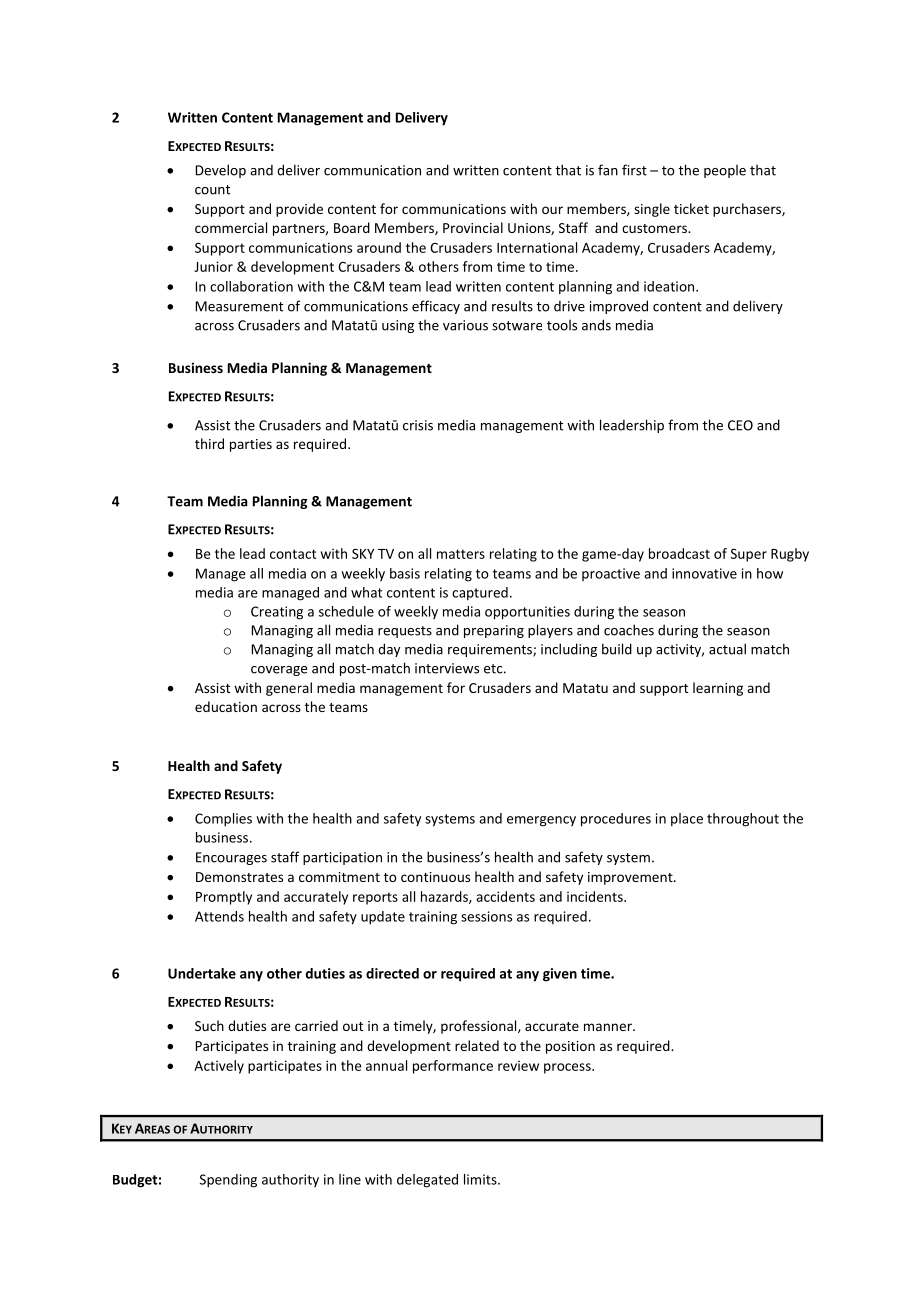  What do you see at coordinates (293, 554) in the screenshot?
I see `contact` at bounding box center [293, 554].
